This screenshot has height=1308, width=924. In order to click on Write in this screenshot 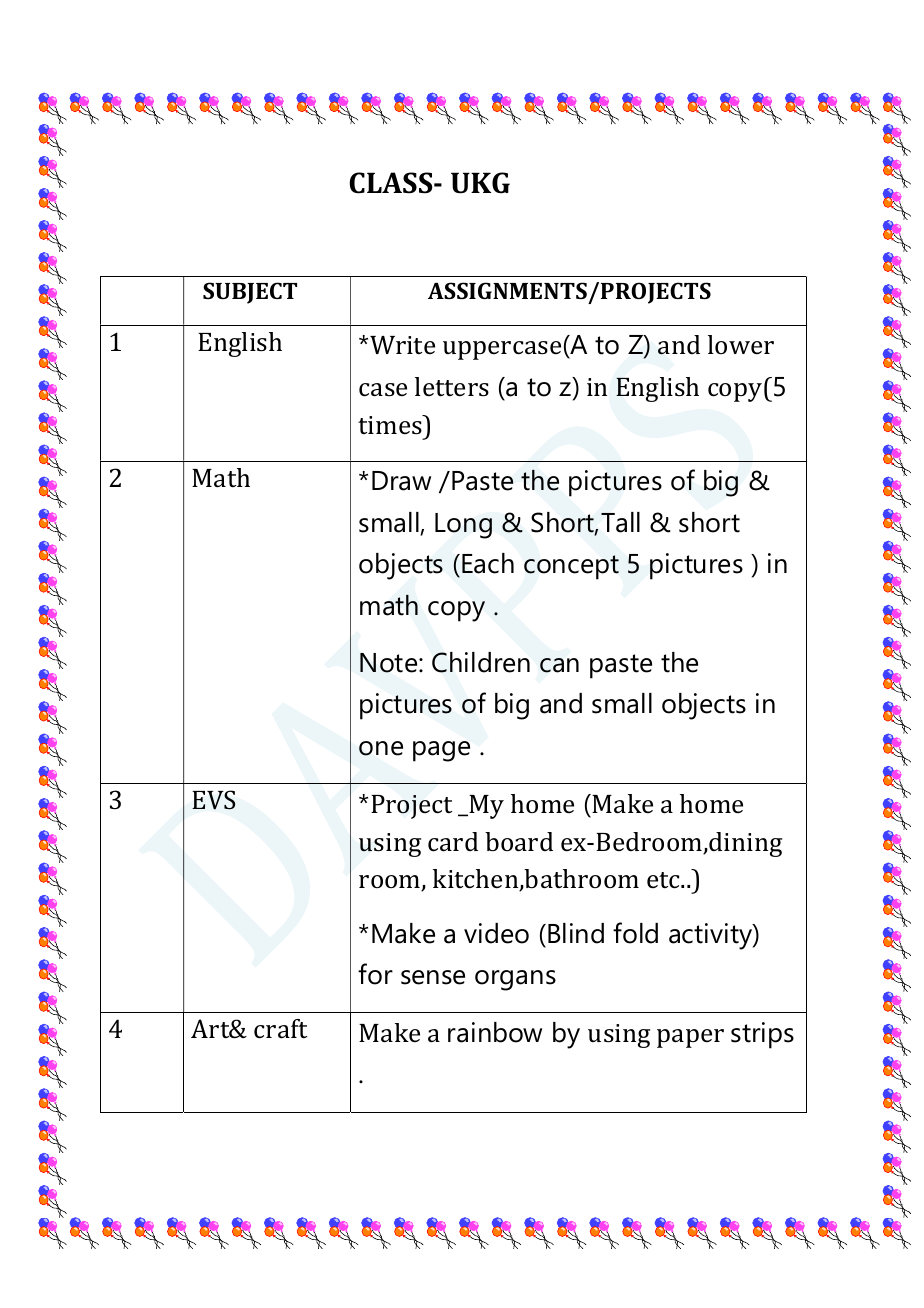, I will do `click(402, 345)`.
